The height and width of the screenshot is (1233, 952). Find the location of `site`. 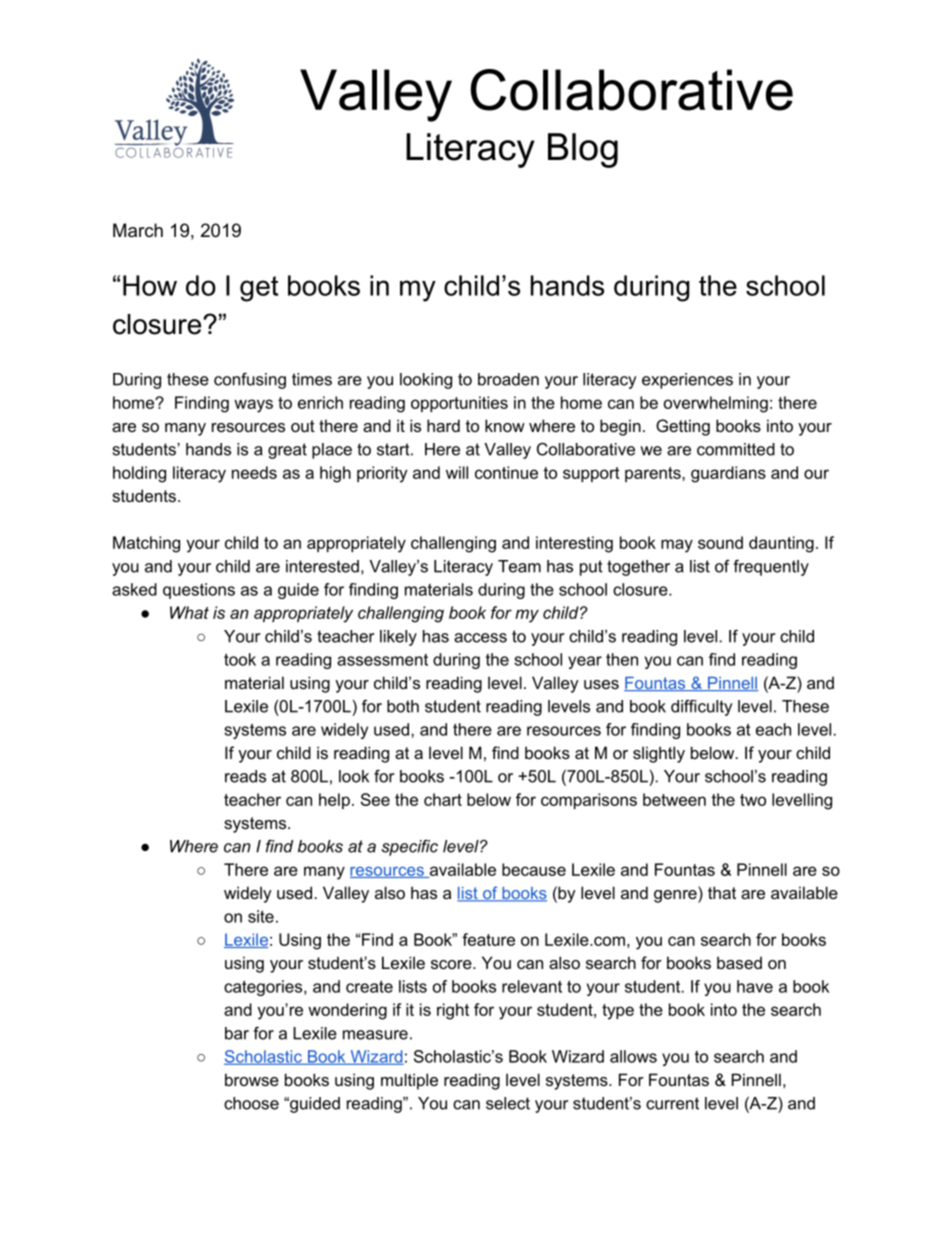

site is located at coordinates (261, 916).
